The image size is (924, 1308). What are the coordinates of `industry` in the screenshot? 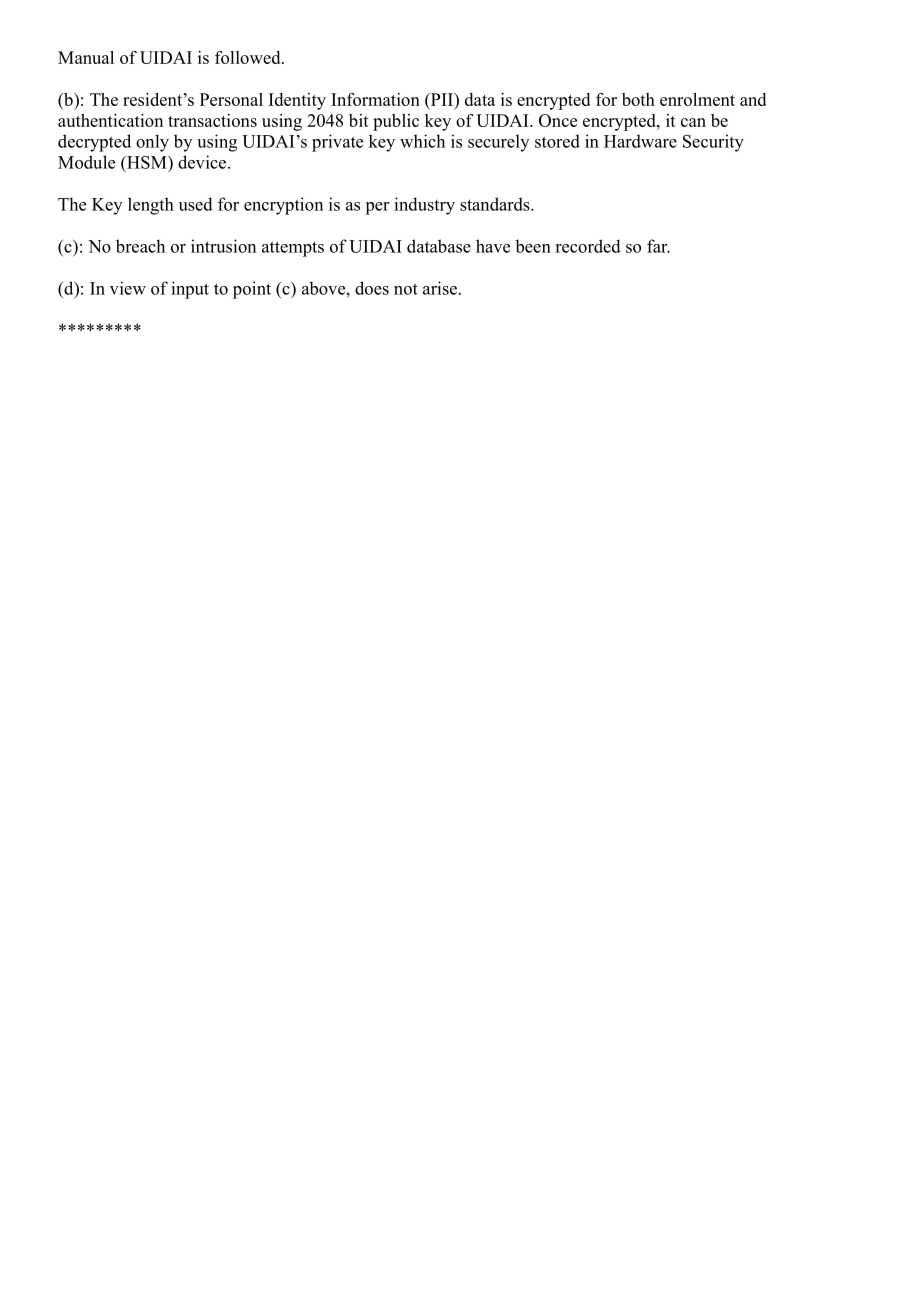 It's located at (424, 206).
